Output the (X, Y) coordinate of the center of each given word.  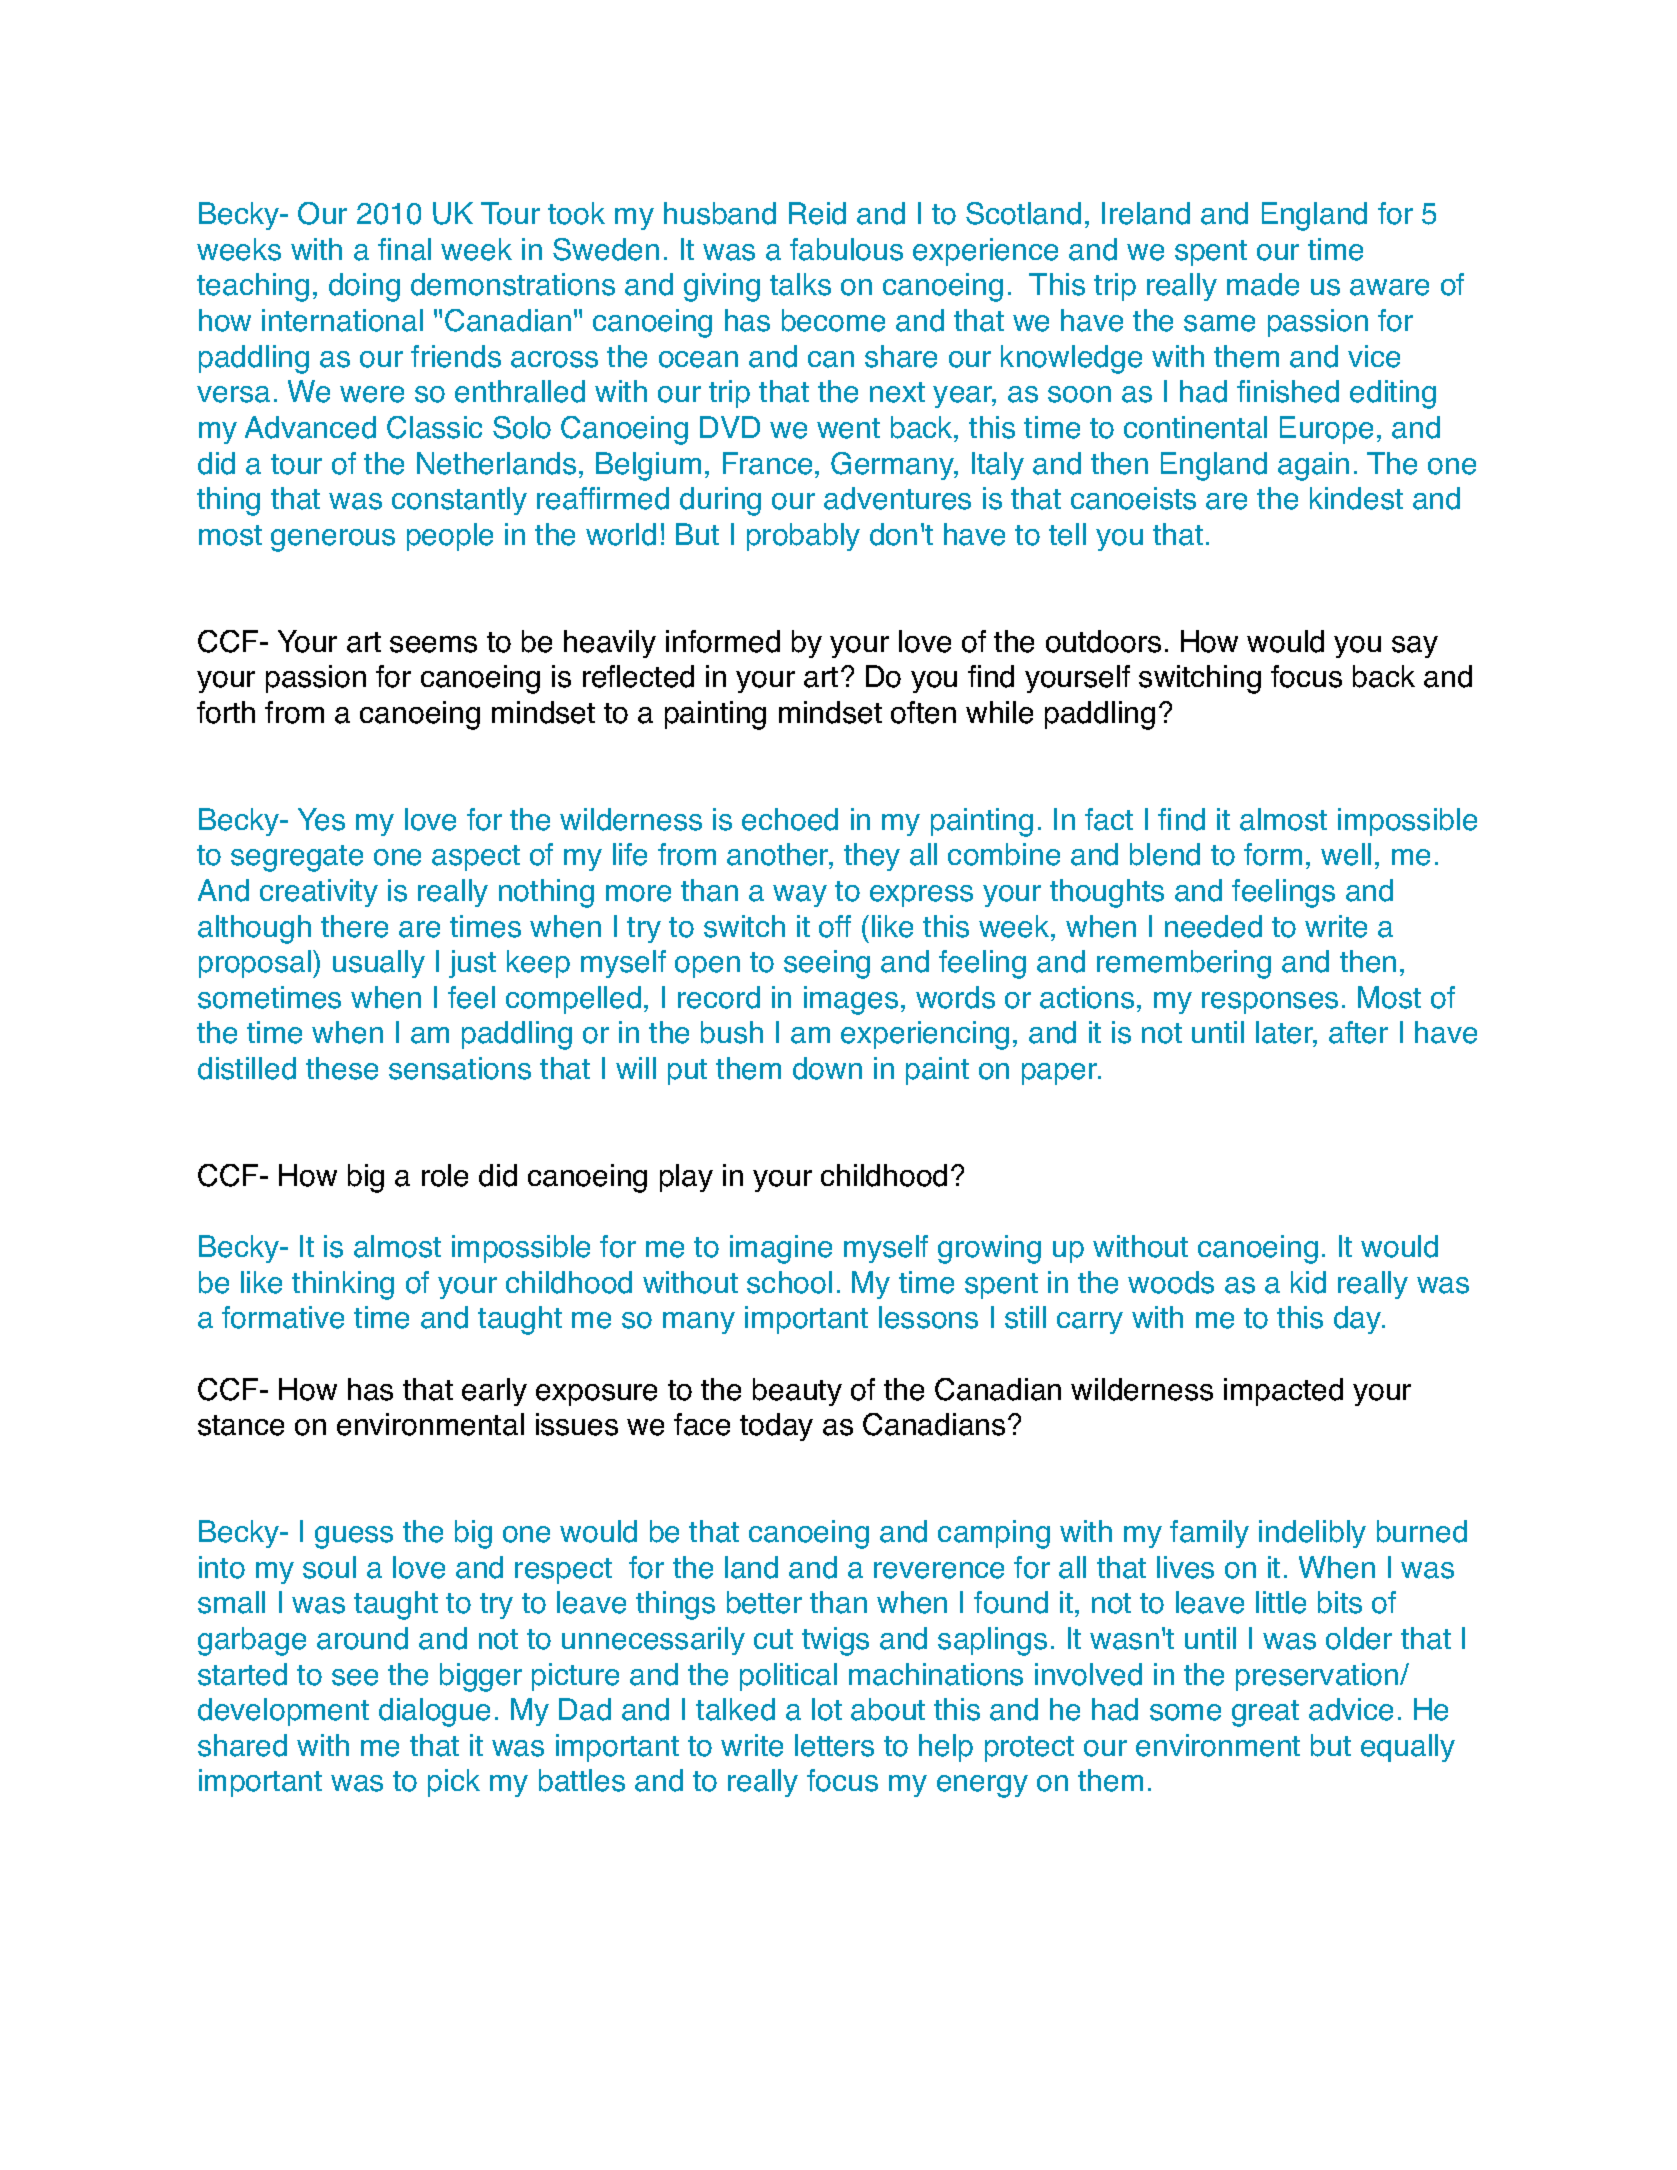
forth (226, 712)
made (1263, 284)
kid (1308, 1282)
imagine (781, 1249)
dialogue (434, 1712)
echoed (790, 819)
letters (834, 1745)
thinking (343, 1285)
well (1346, 854)
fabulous (846, 249)
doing (364, 287)
